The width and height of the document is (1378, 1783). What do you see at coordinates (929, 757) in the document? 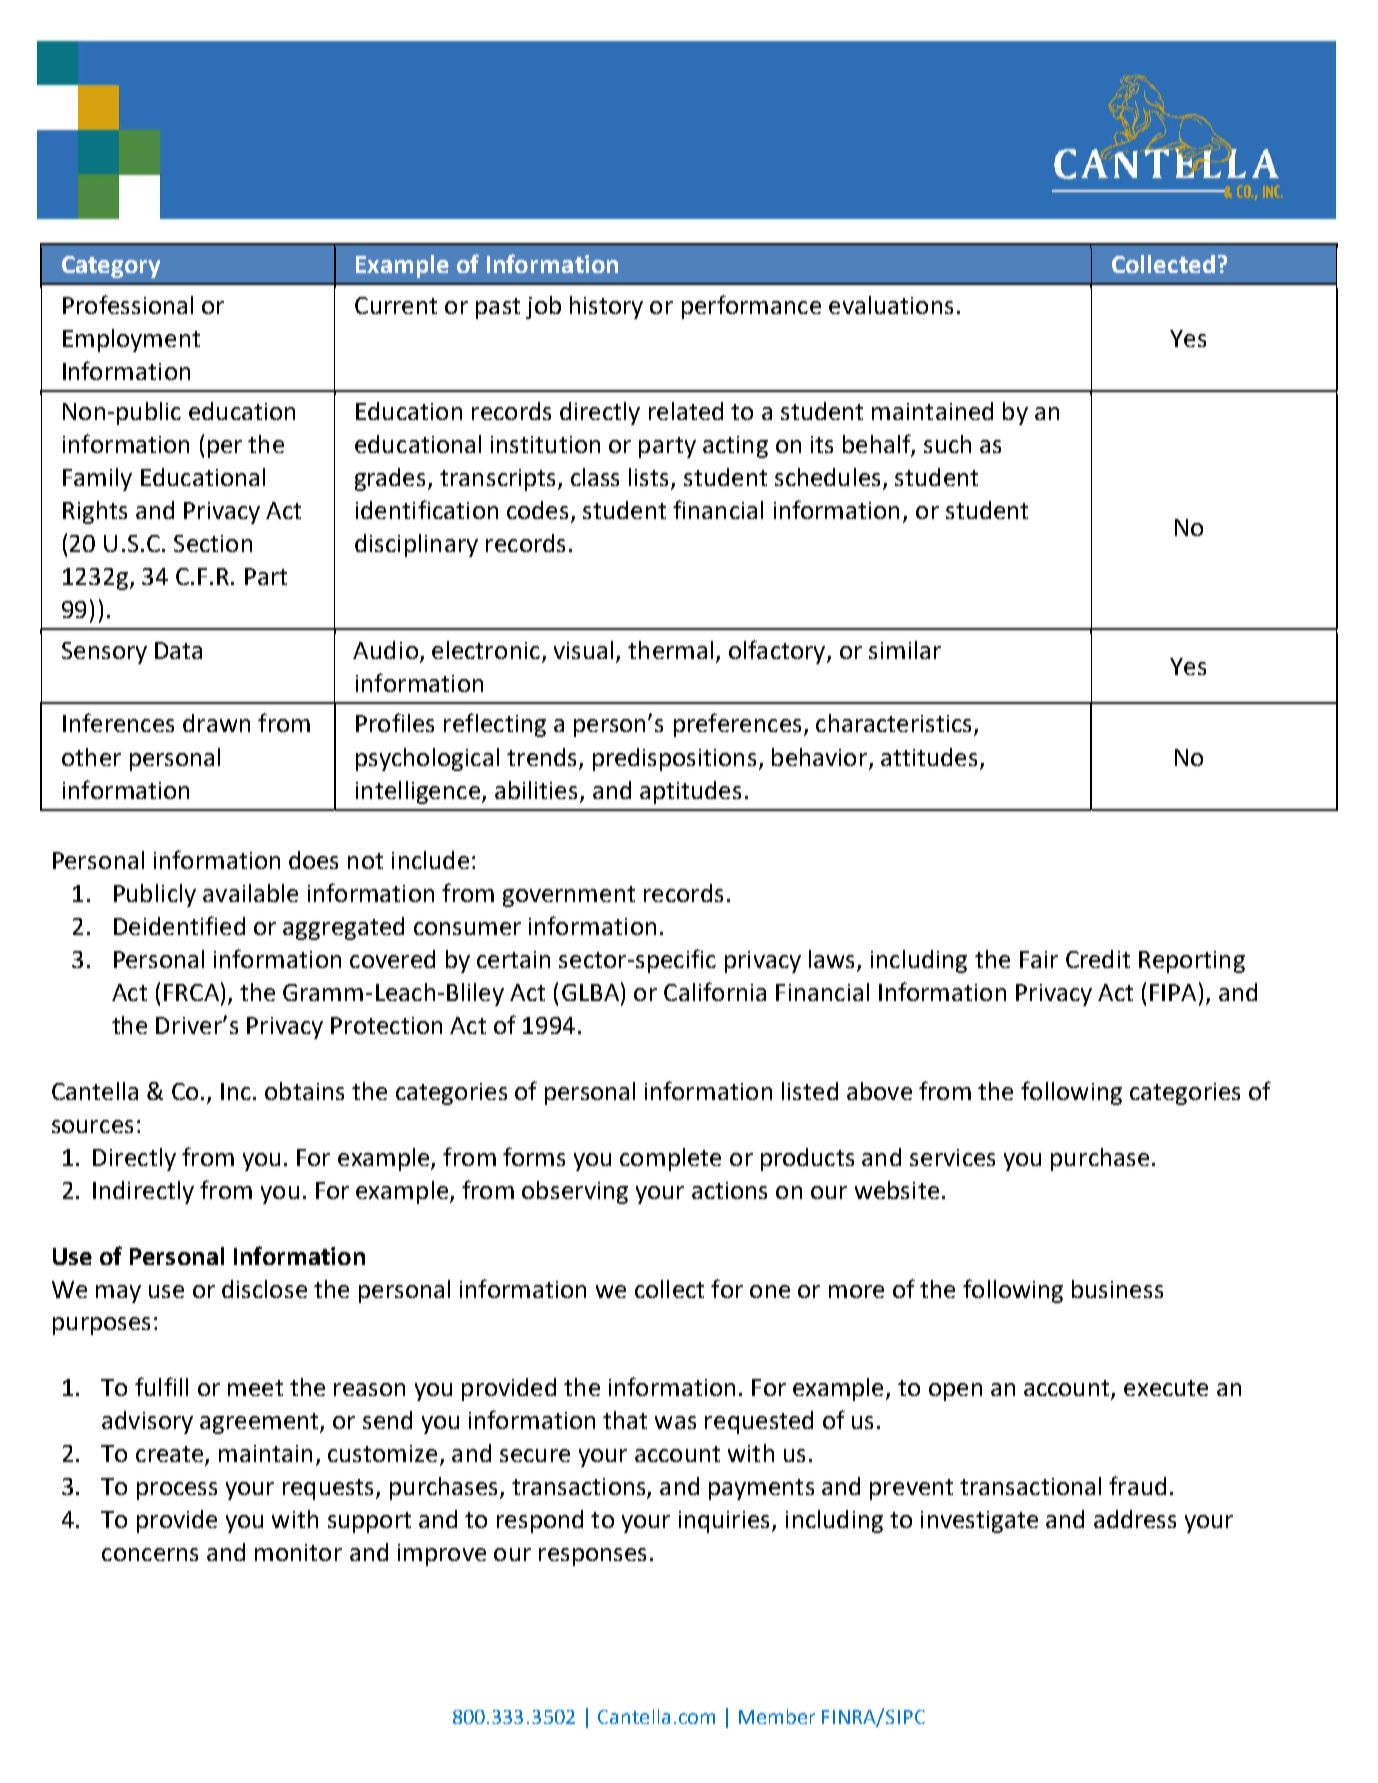
I see `attitudes` at bounding box center [929, 757].
